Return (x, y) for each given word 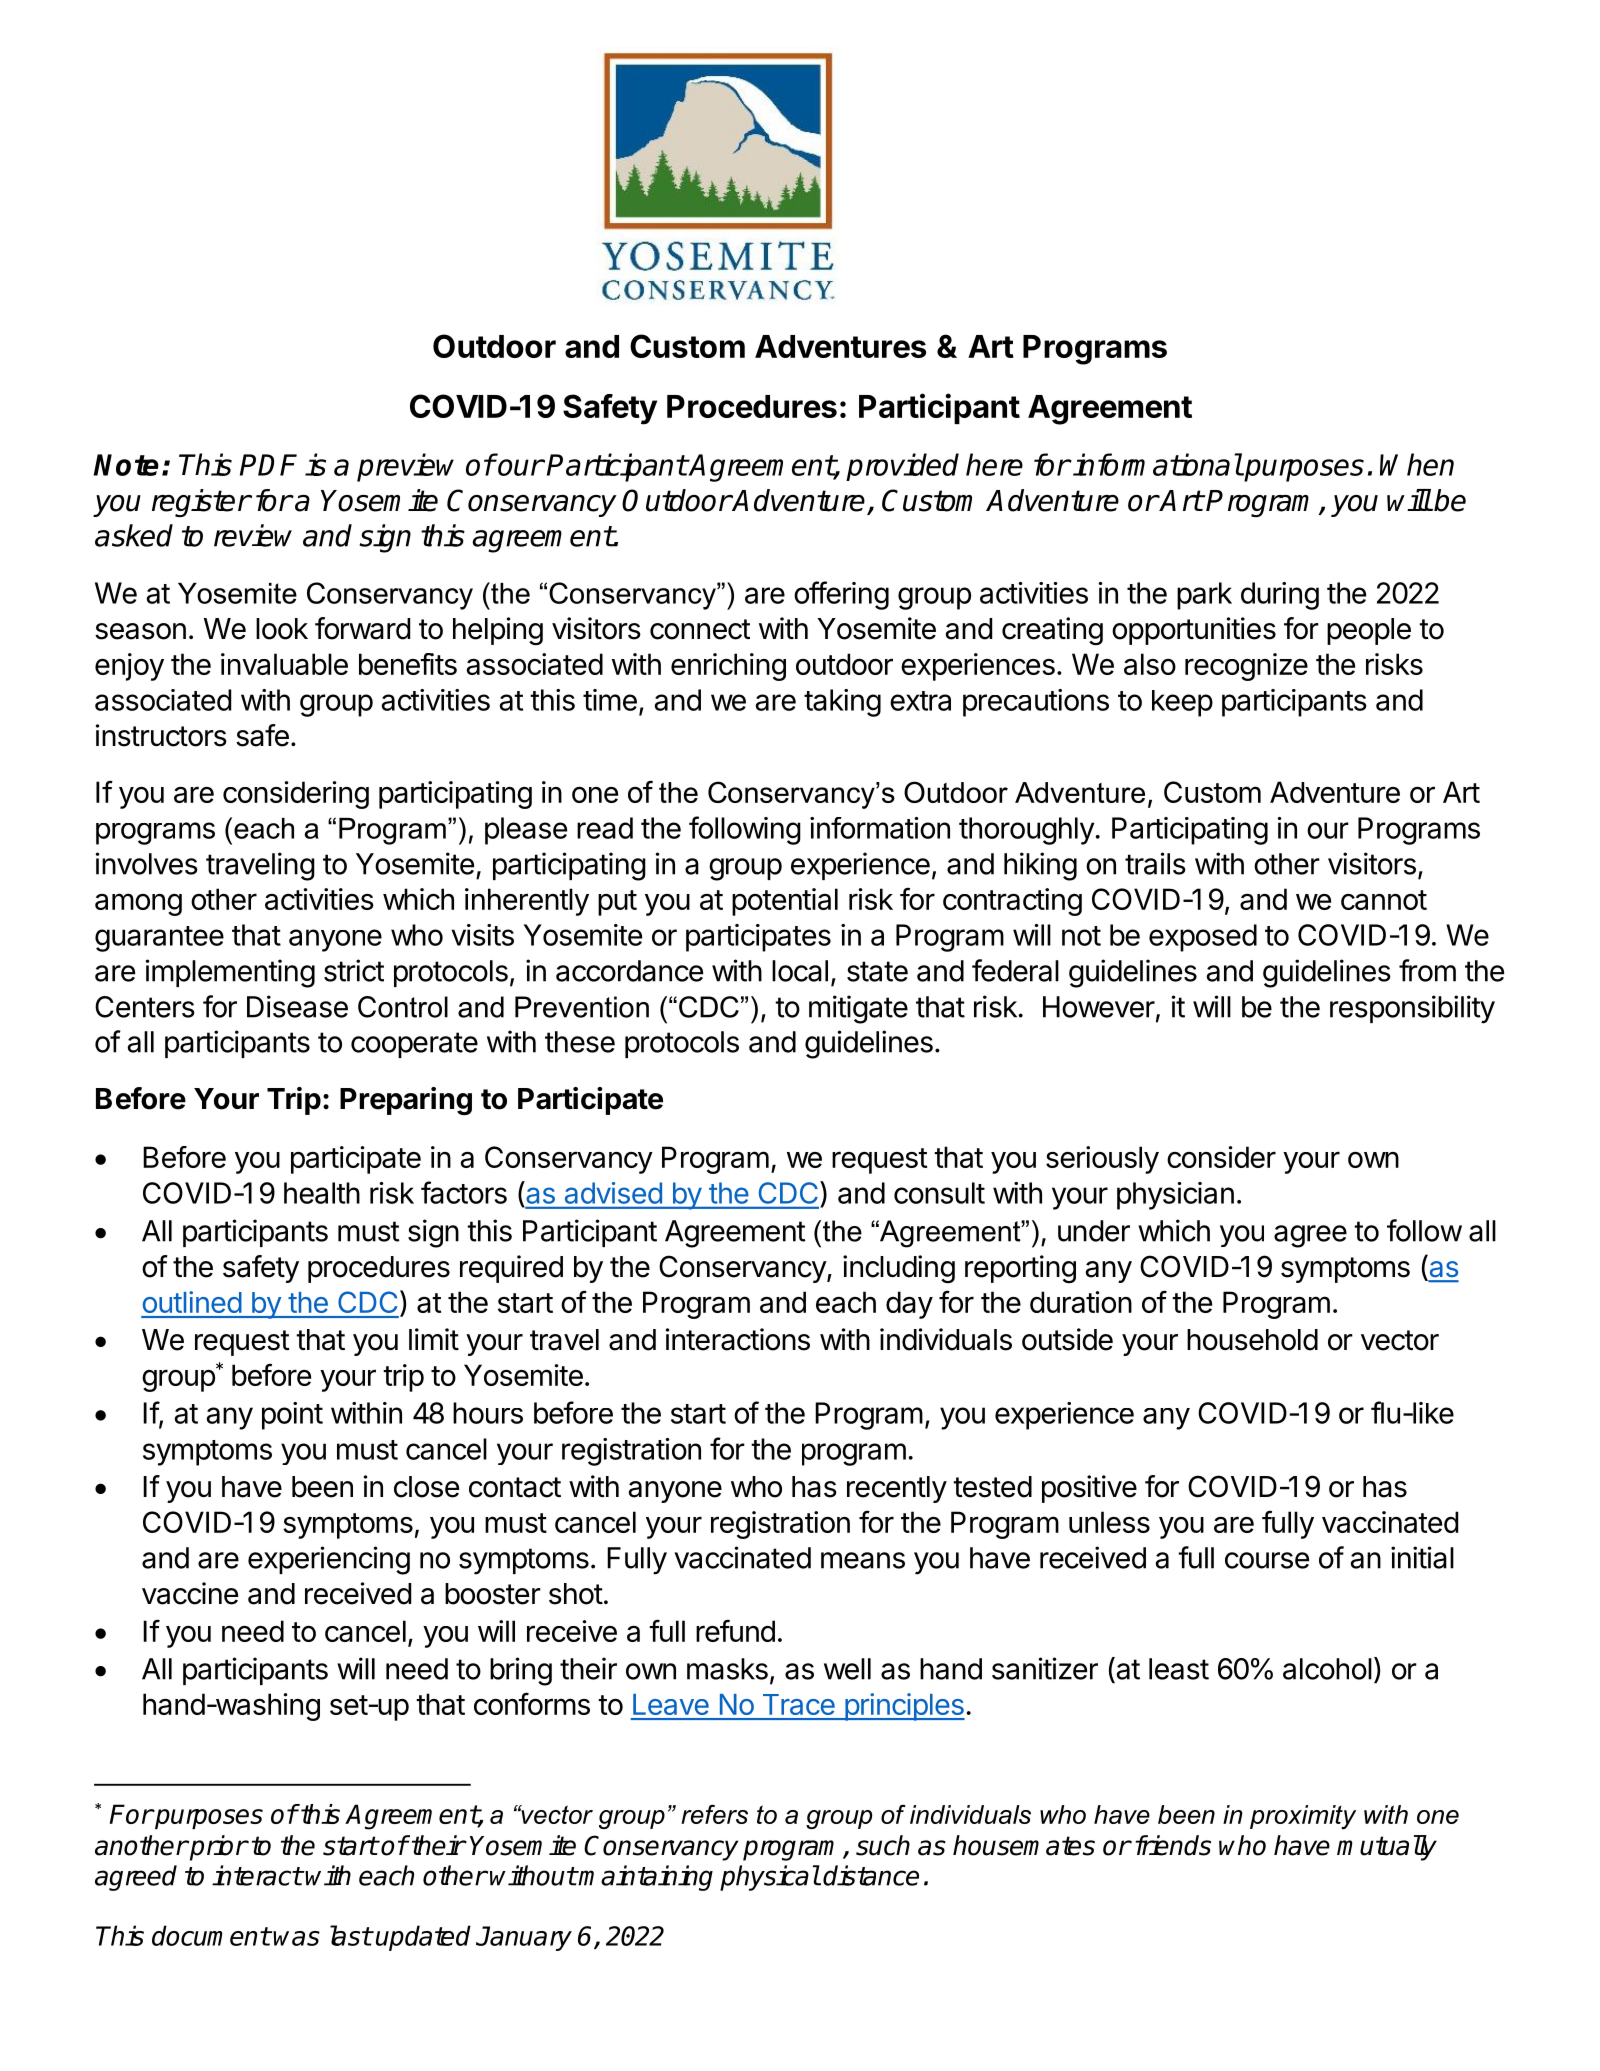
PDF (268, 465)
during (1280, 596)
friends (1173, 1845)
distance (871, 1875)
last (351, 1935)
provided (902, 467)
